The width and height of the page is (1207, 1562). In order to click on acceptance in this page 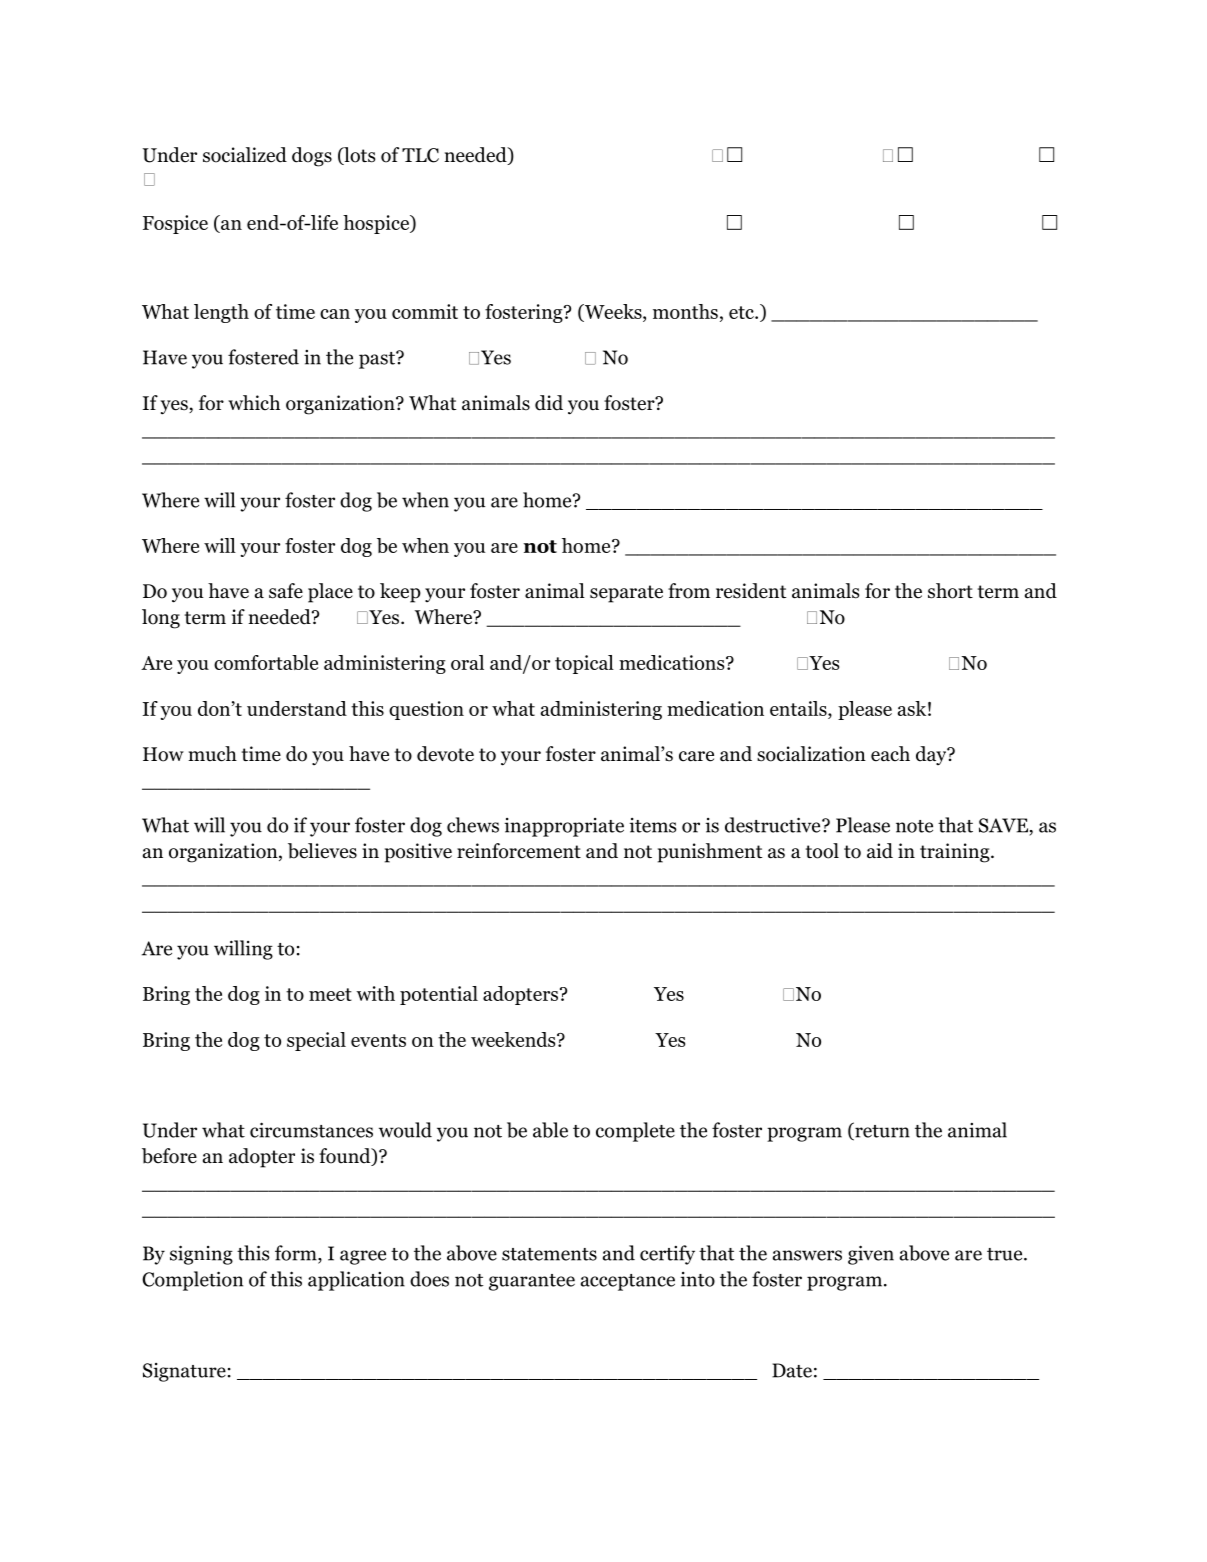, I will do `click(628, 1282)`.
